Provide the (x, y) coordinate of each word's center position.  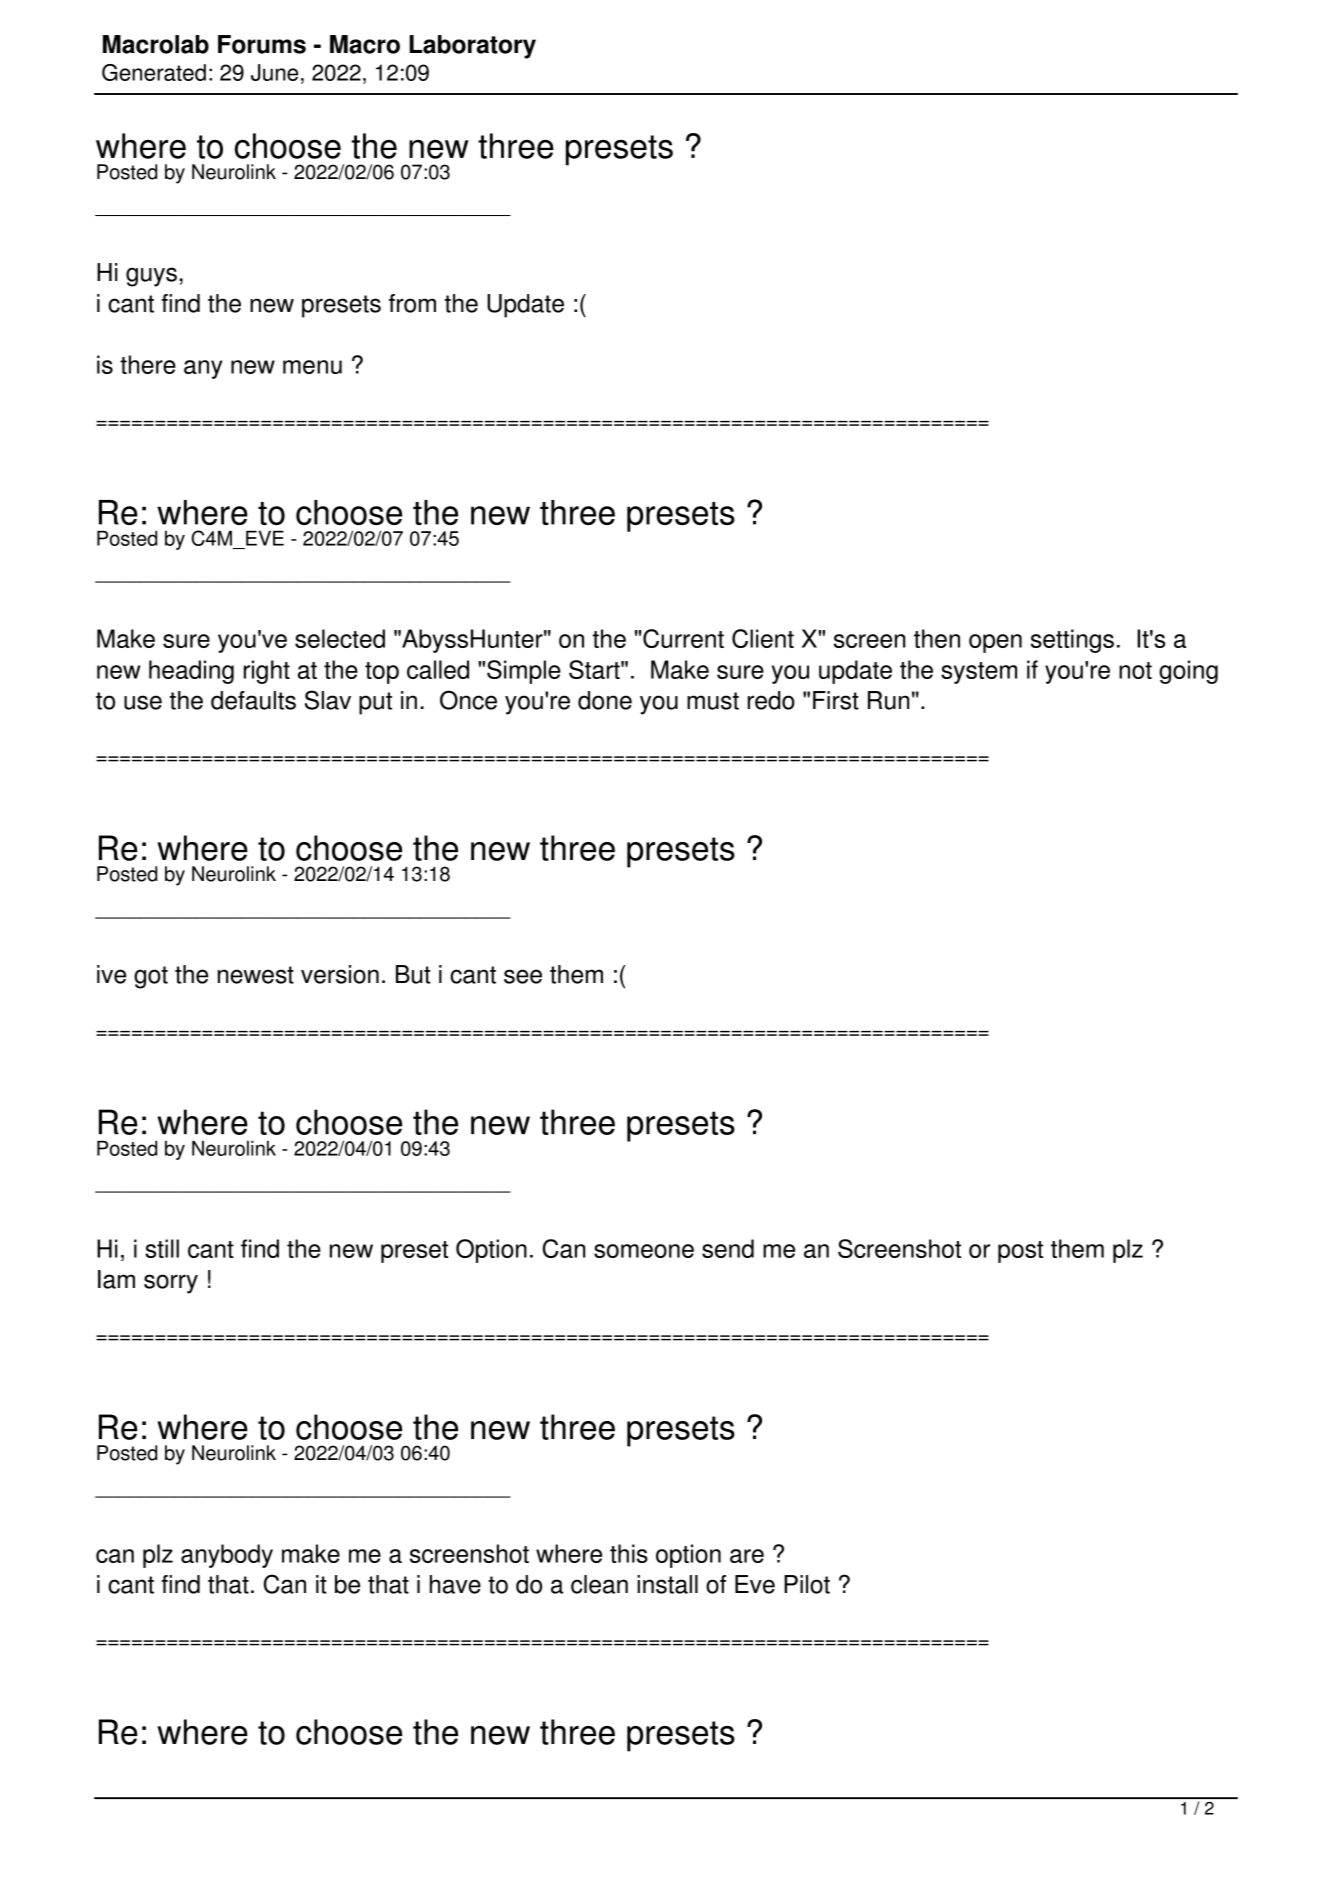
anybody (227, 1556)
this (629, 1553)
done (605, 700)
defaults (253, 700)
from (412, 303)
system (979, 673)
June (274, 72)
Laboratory (472, 47)
